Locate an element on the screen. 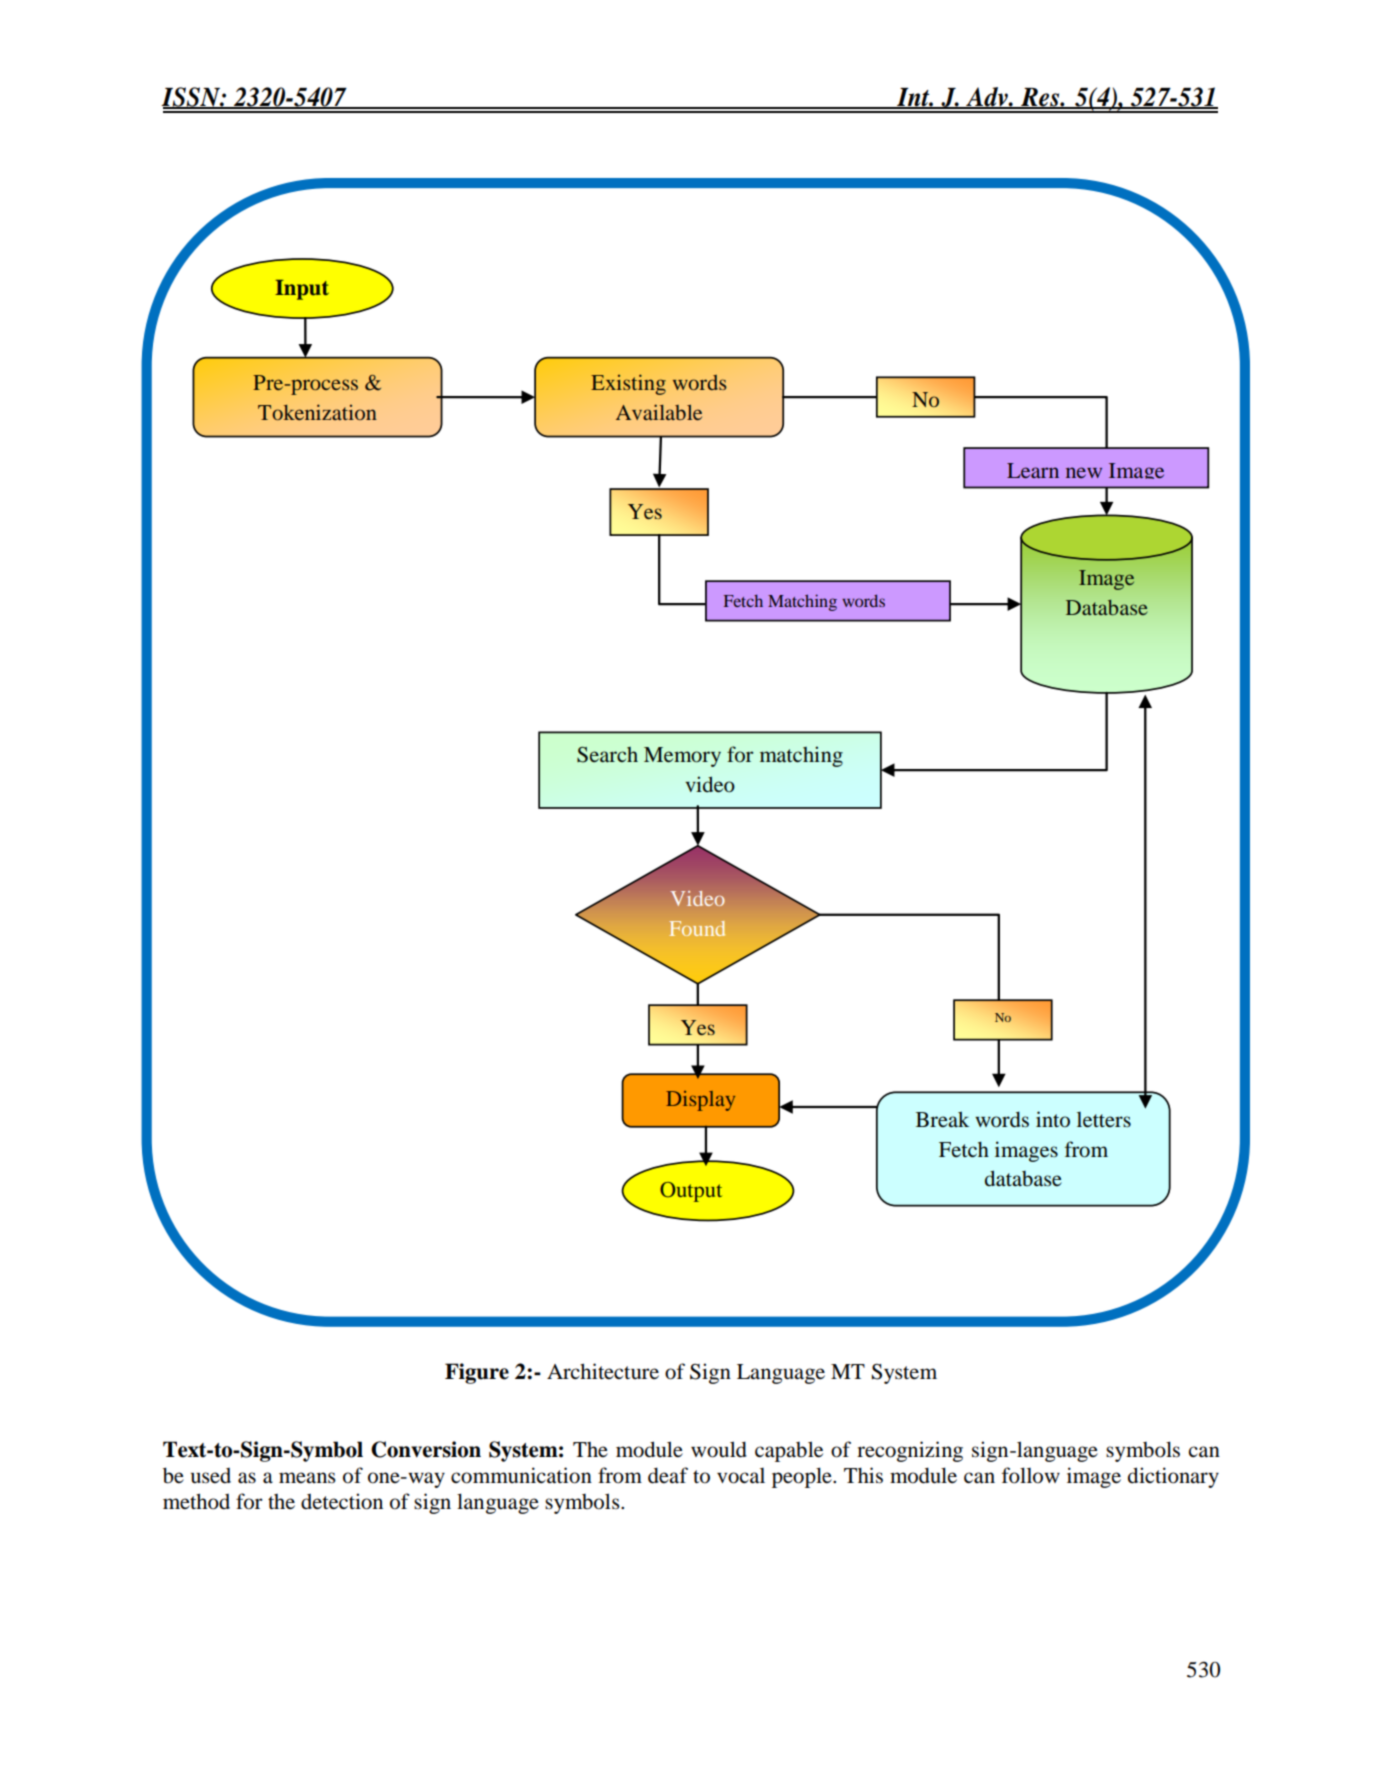 The image size is (1383, 1790). Existing is located at coordinates (628, 384).
